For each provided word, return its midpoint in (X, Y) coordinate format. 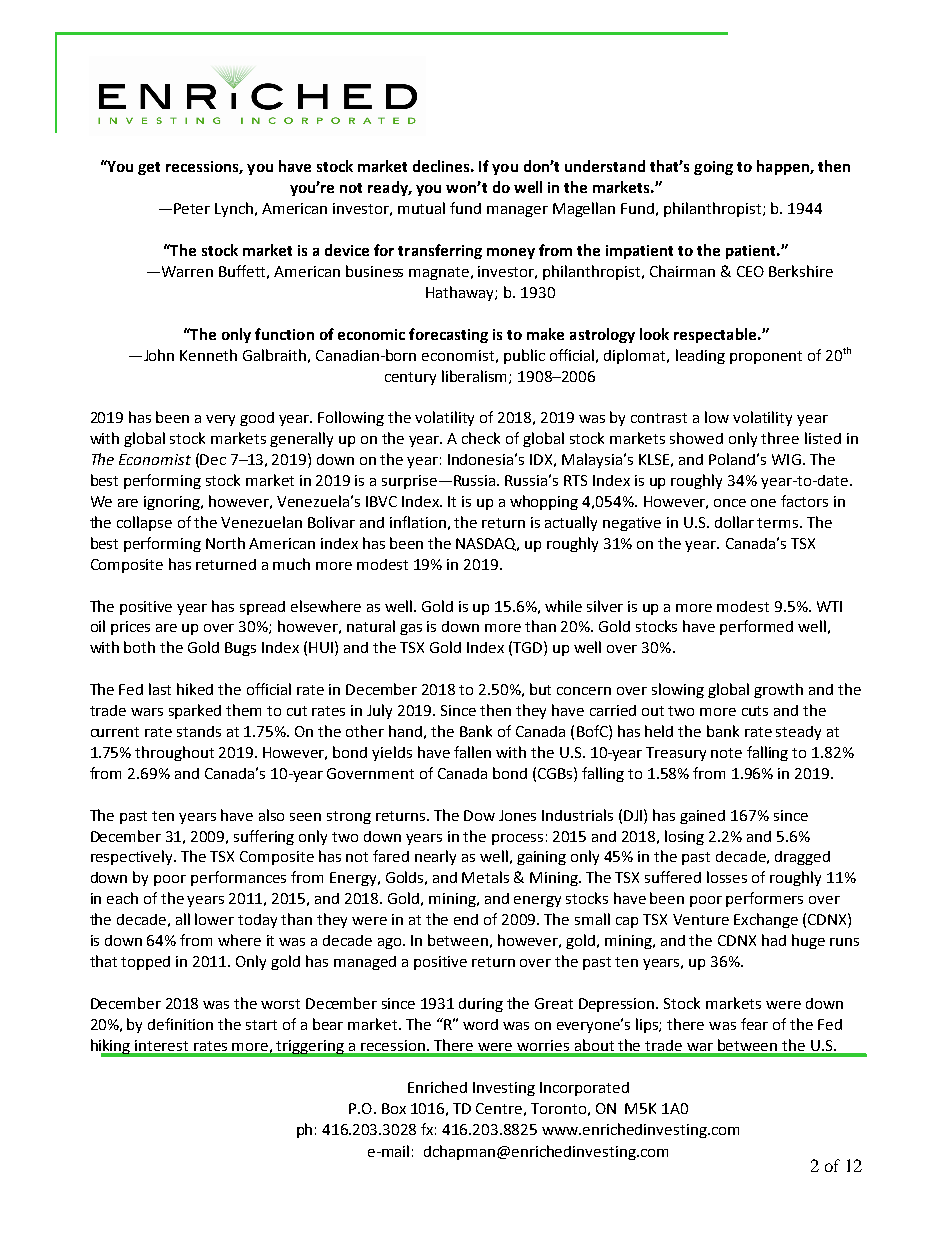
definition (180, 1024)
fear (754, 1024)
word (480, 1024)
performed (756, 627)
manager (517, 211)
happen (784, 167)
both (139, 647)
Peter (192, 208)
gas (411, 629)
